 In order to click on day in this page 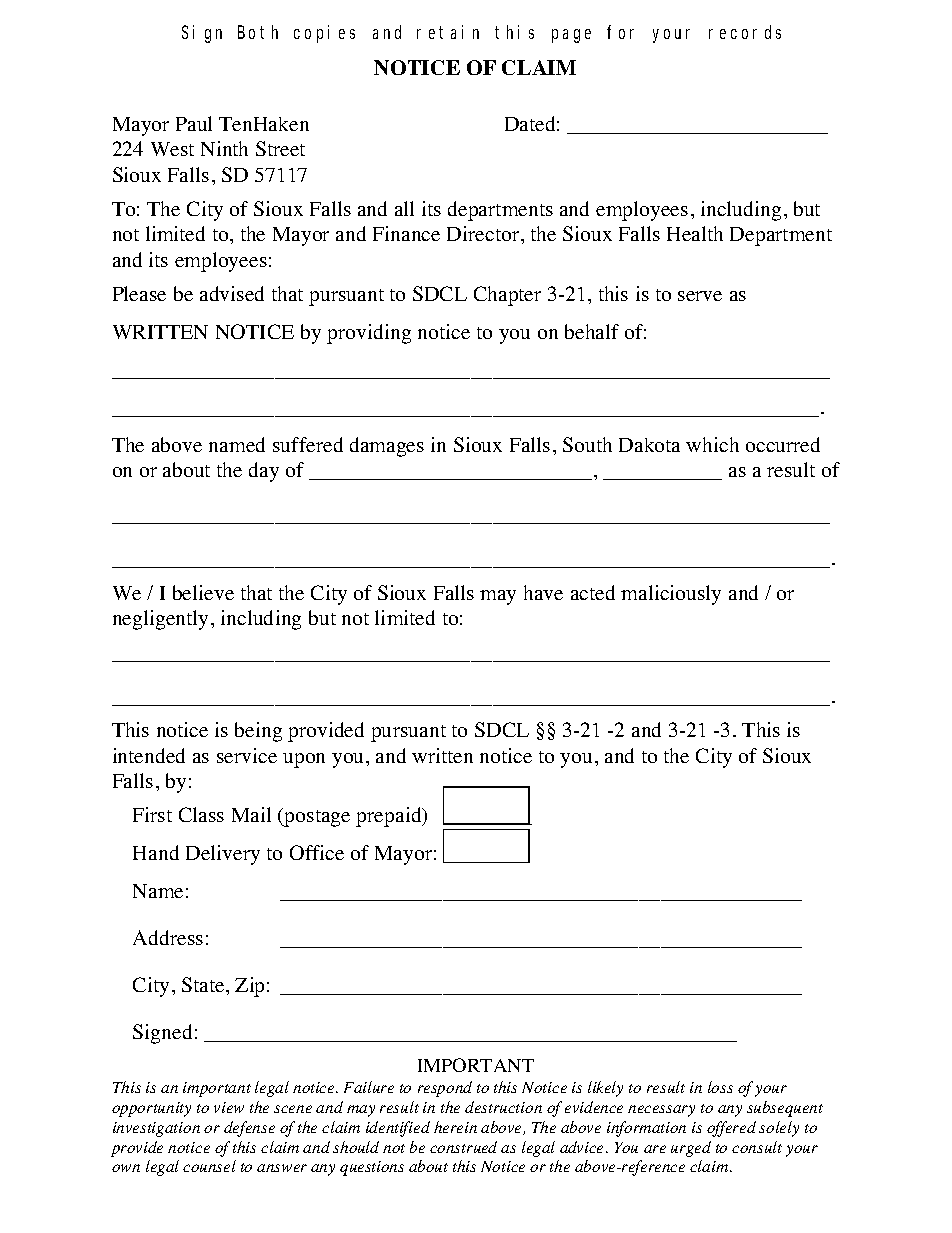, I will do `click(264, 472)`.
